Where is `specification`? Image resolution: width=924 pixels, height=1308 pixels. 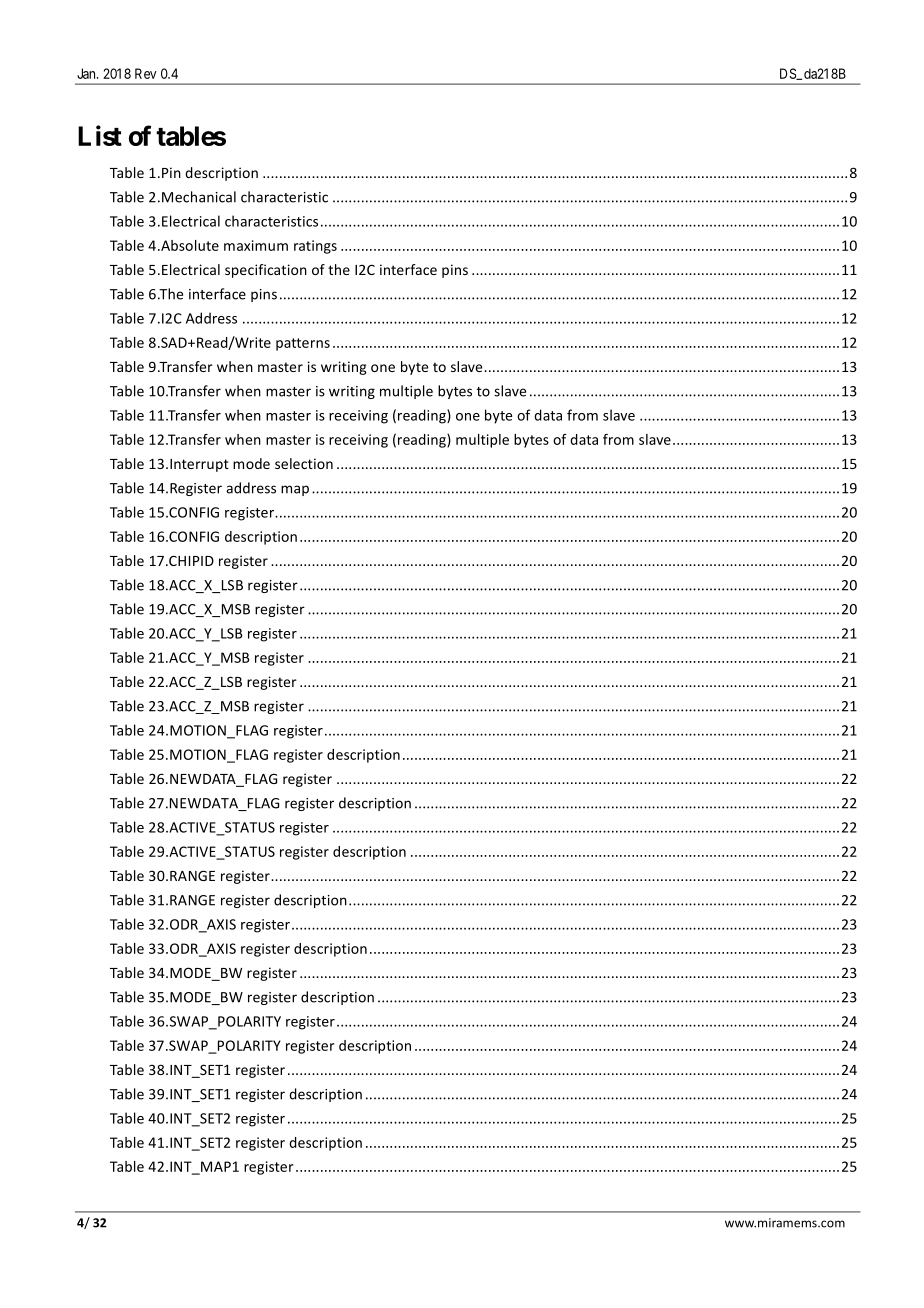
specification is located at coordinates (266, 271).
